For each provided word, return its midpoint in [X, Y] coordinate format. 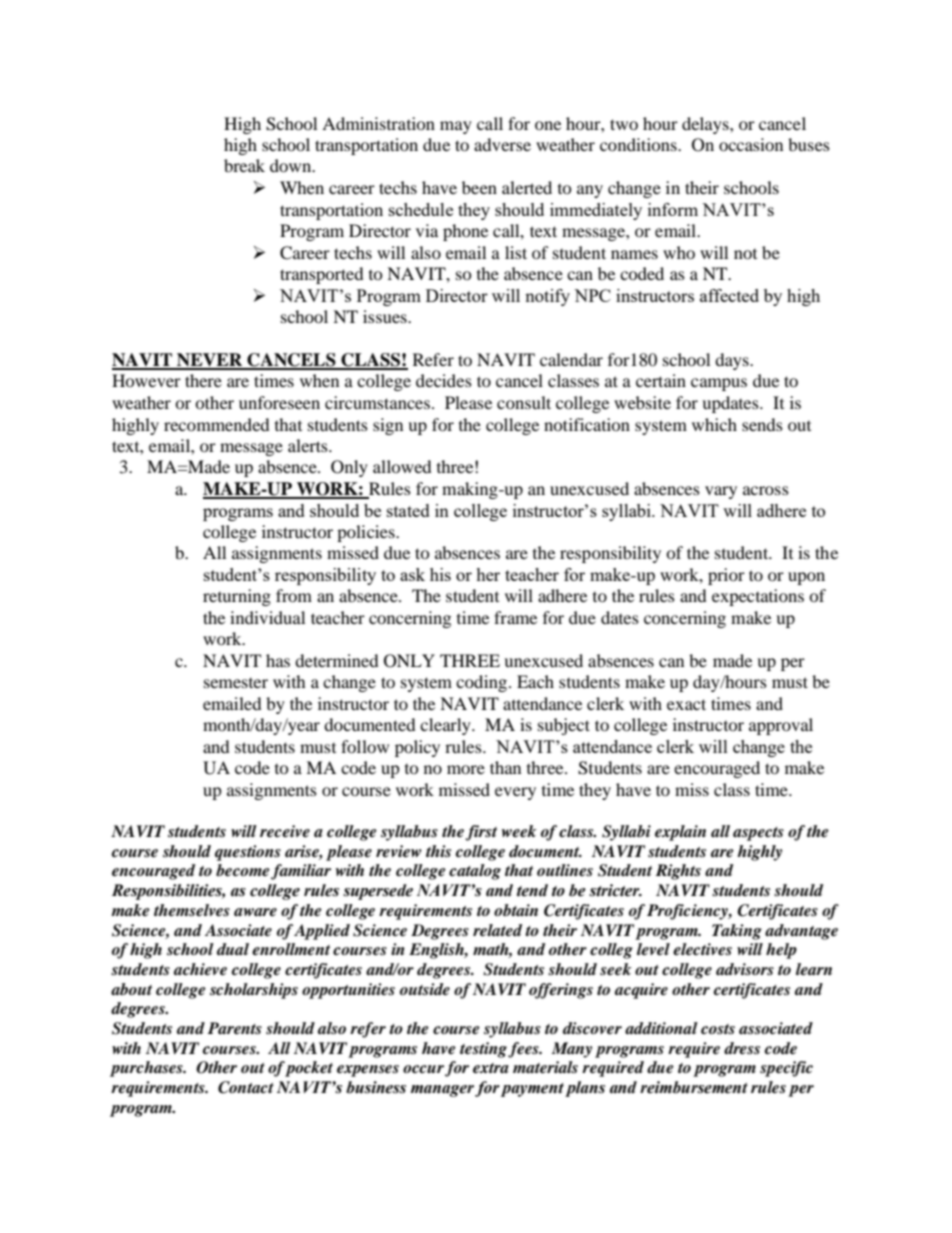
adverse [502, 144]
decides [444, 380]
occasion [751, 144]
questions [248, 853]
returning [237, 597]
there [203, 380]
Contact [246, 1087]
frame [515, 617]
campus [719, 384]
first [481, 833]
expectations [758, 597]
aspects [758, 834]
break [244, 165]
